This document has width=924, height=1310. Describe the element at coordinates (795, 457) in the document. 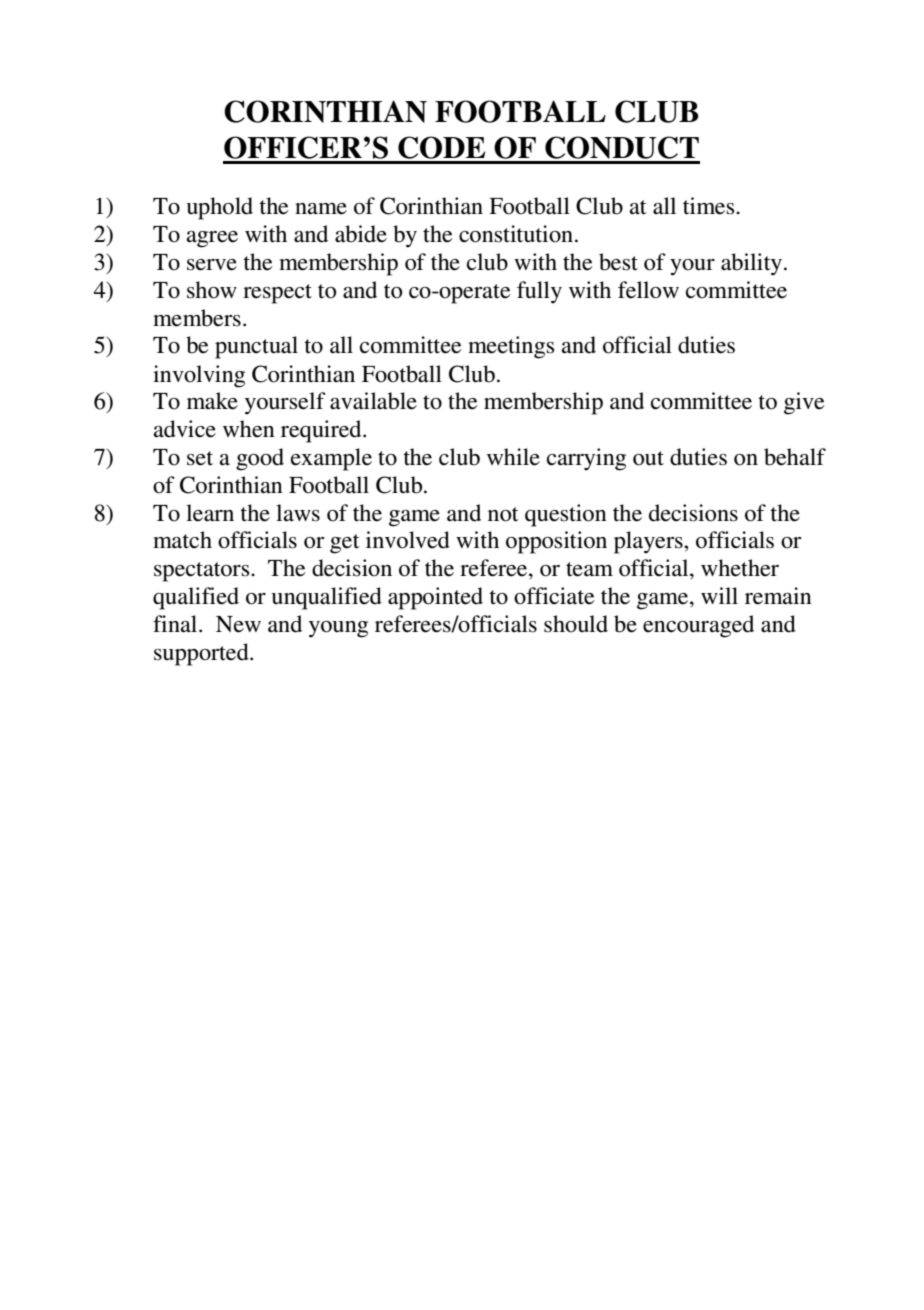

I see `behalf` at that location.
